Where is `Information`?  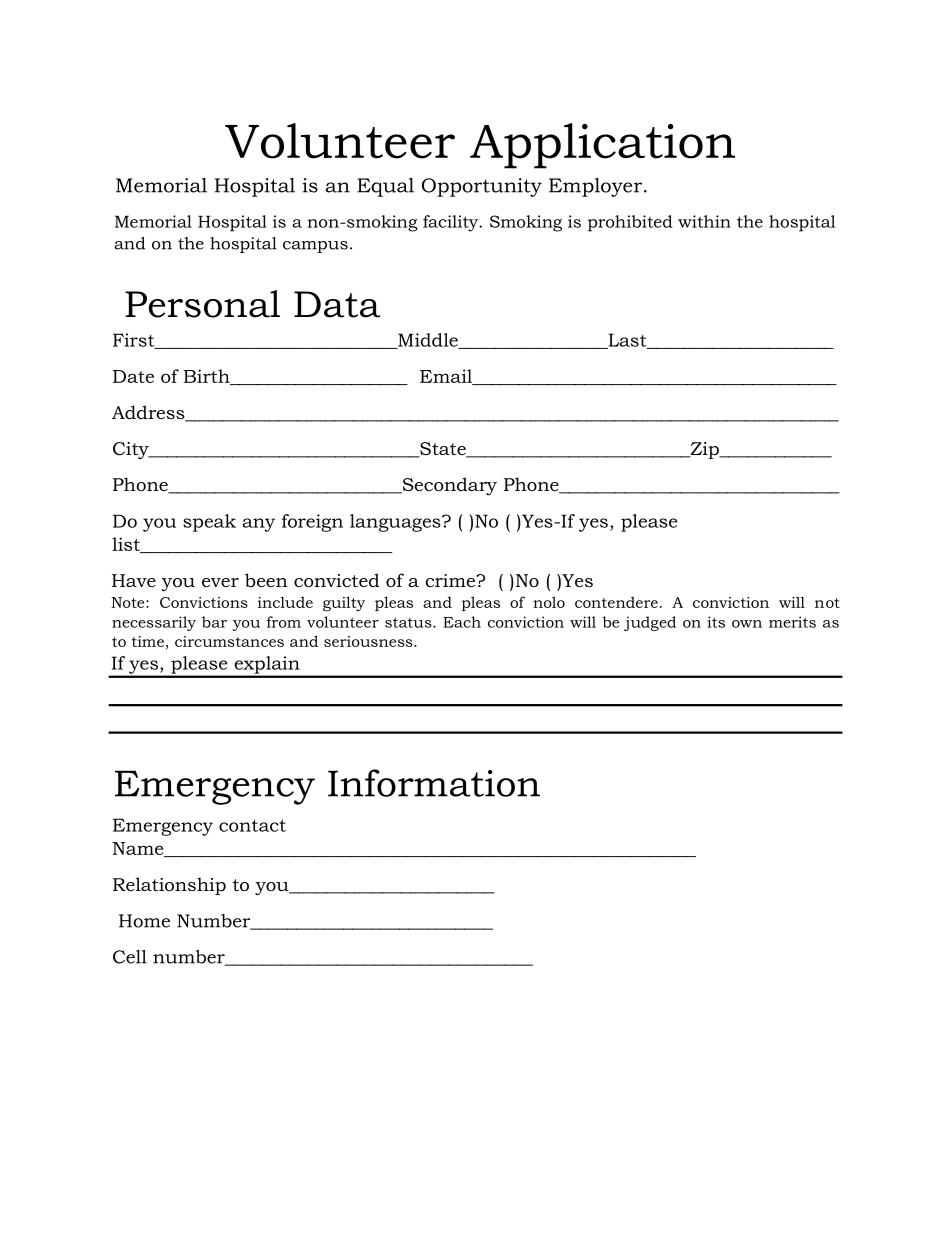
Information is located at coordinates (434, 783).
